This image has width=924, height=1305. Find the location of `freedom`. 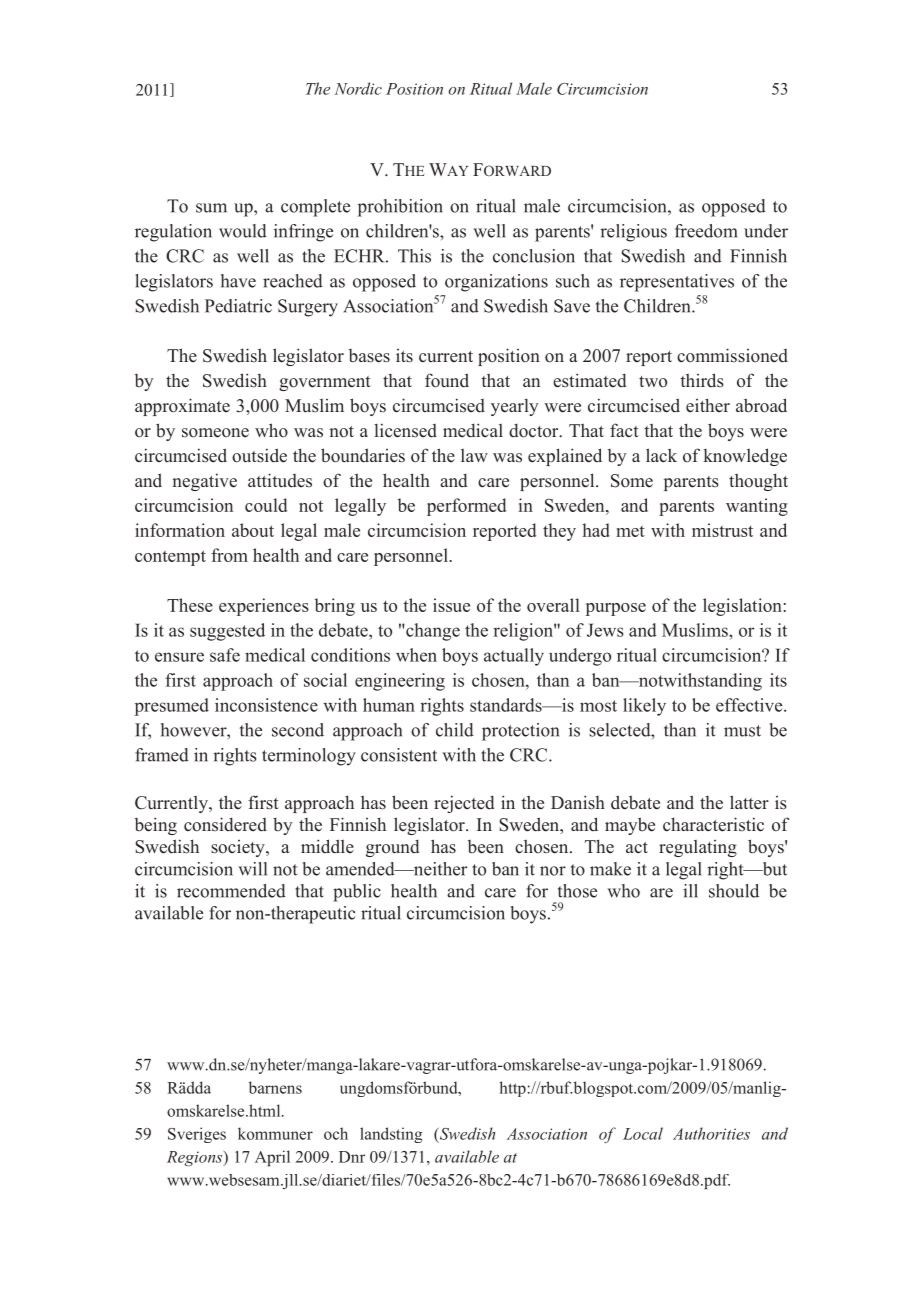

freedom is located at coordinates (706, 231).
